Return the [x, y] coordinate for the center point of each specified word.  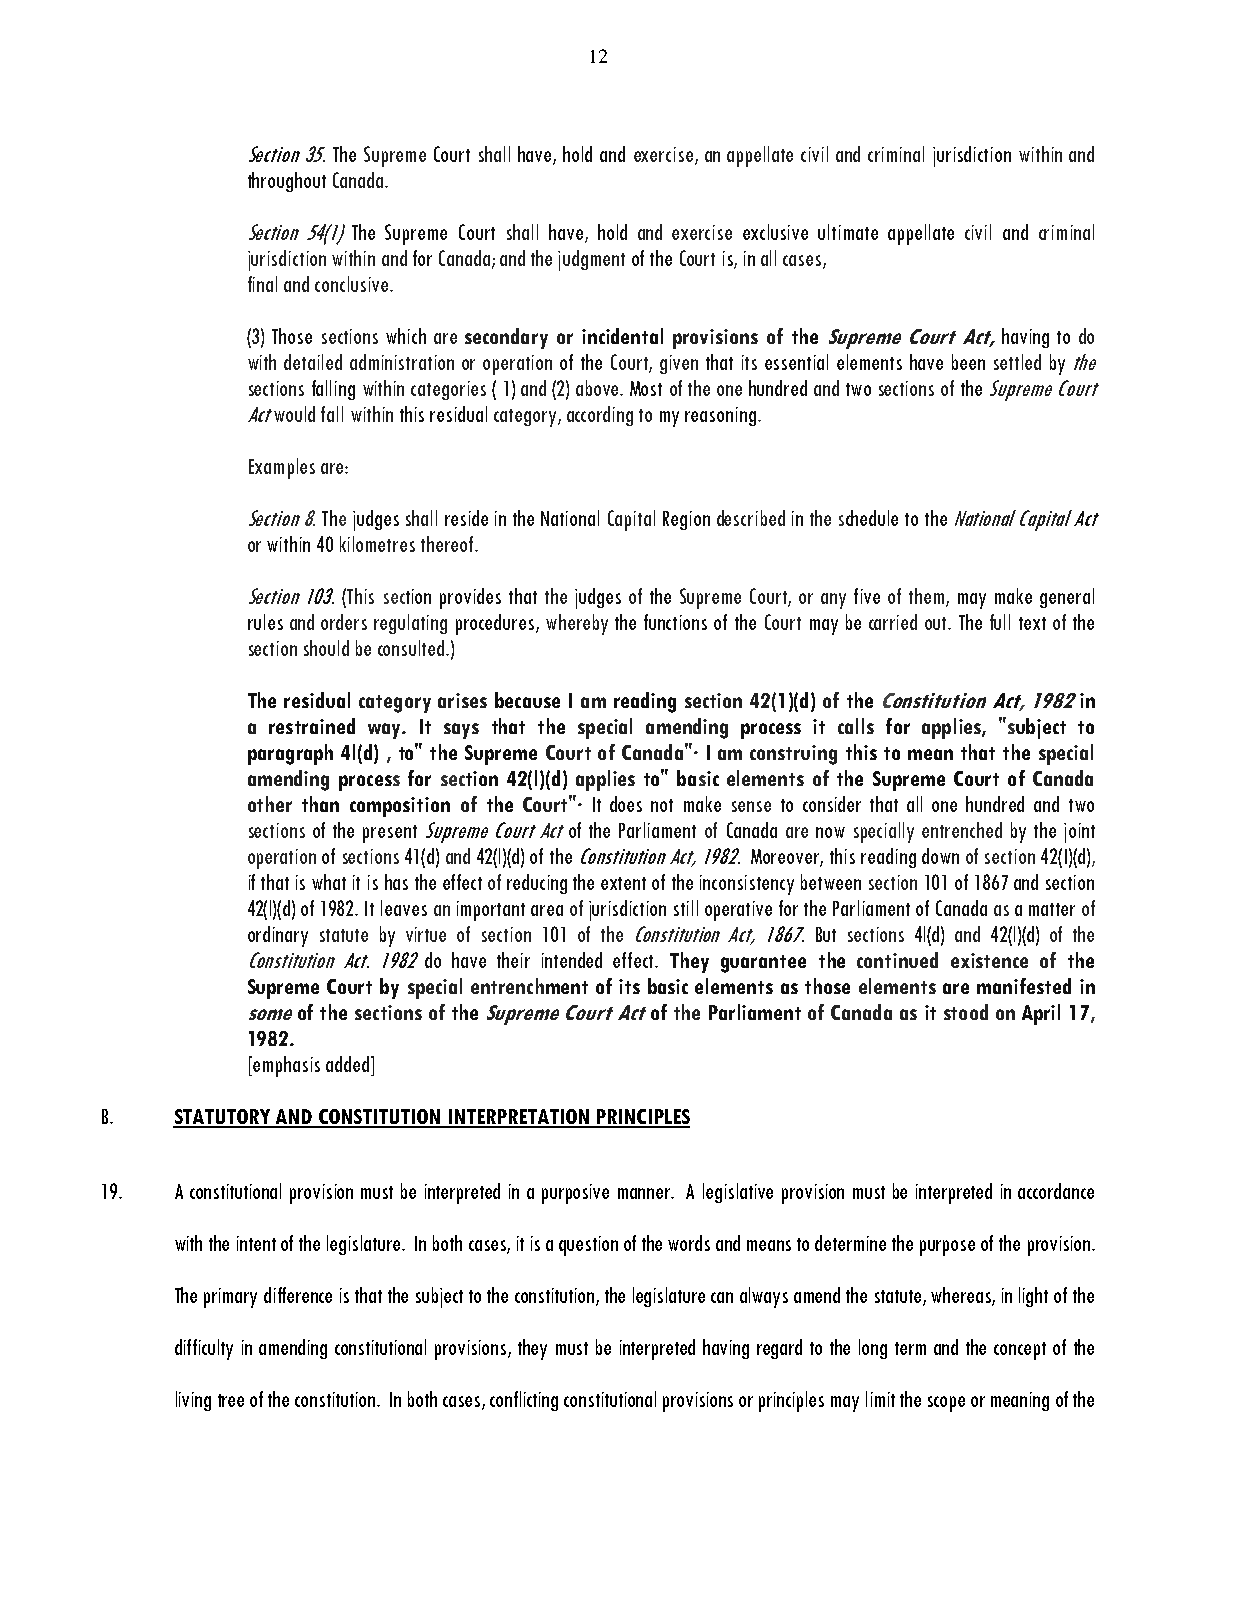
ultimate [848, 232]
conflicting [524, 1401]
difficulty [204, 1349]
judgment [591, 260]
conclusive [351, 284]
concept [1020, 1351]
